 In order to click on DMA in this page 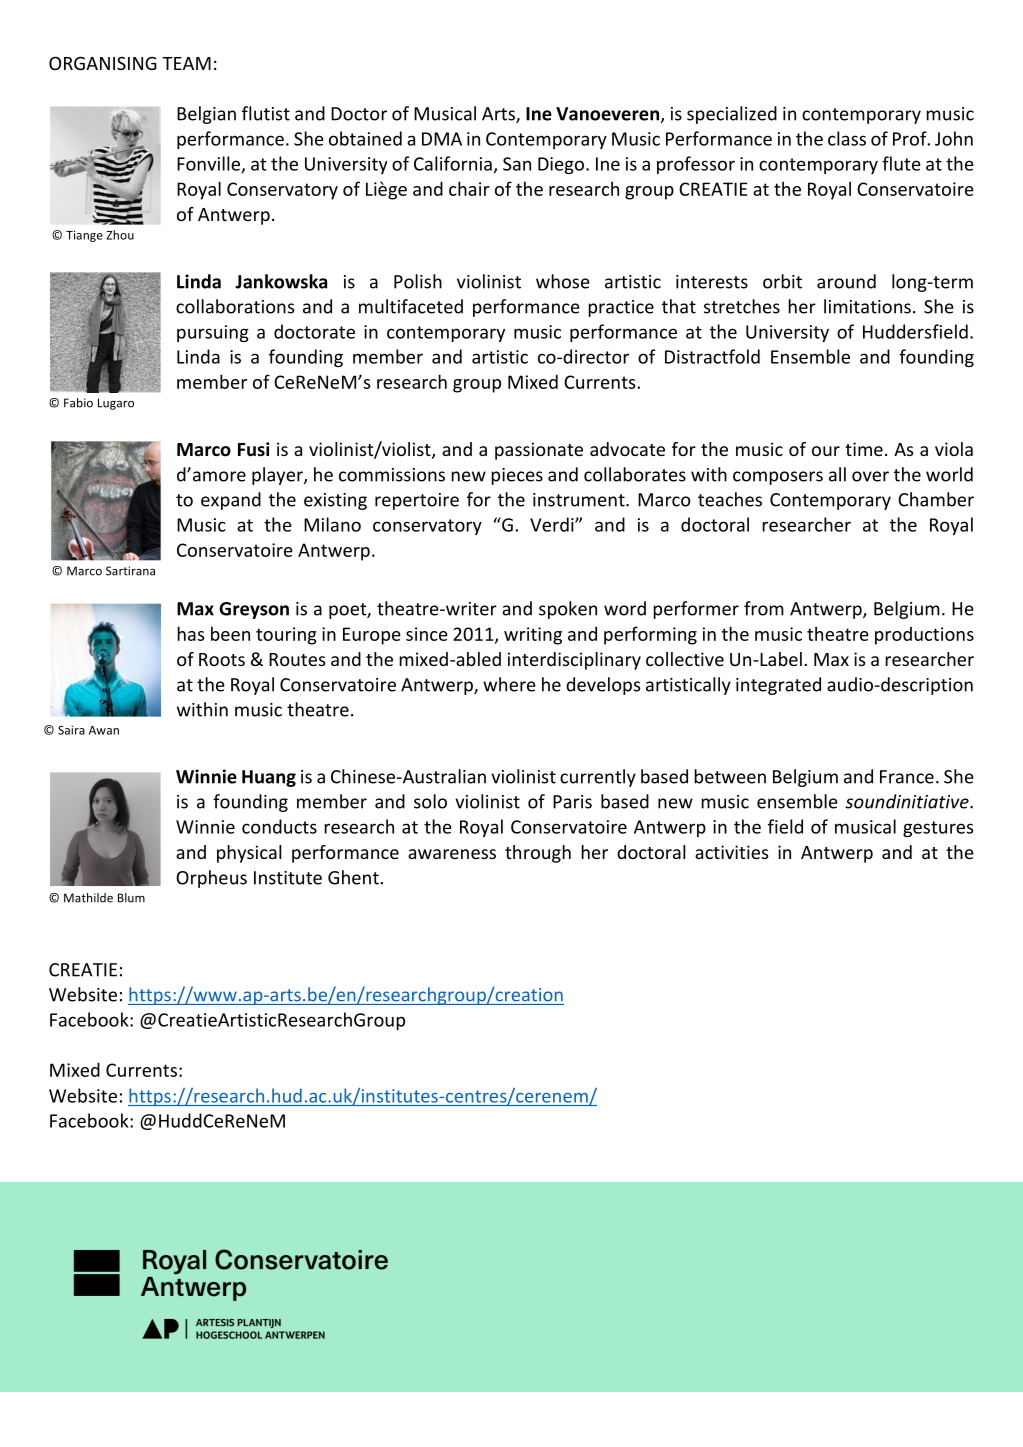, I will do `click(442, 139)`.
